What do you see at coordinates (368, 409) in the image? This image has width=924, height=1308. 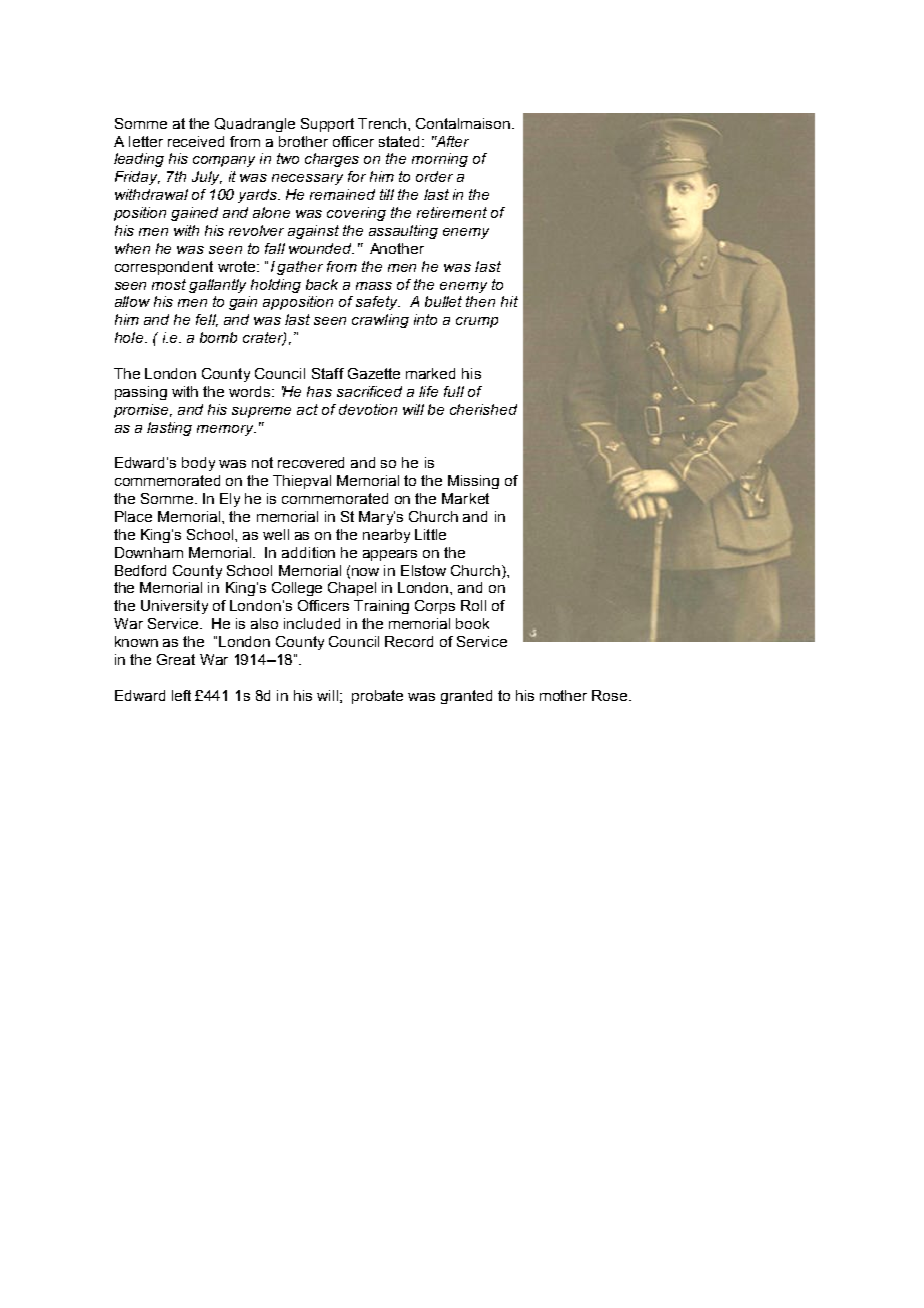 I see `devotion` at bounding box center [368, 409].
